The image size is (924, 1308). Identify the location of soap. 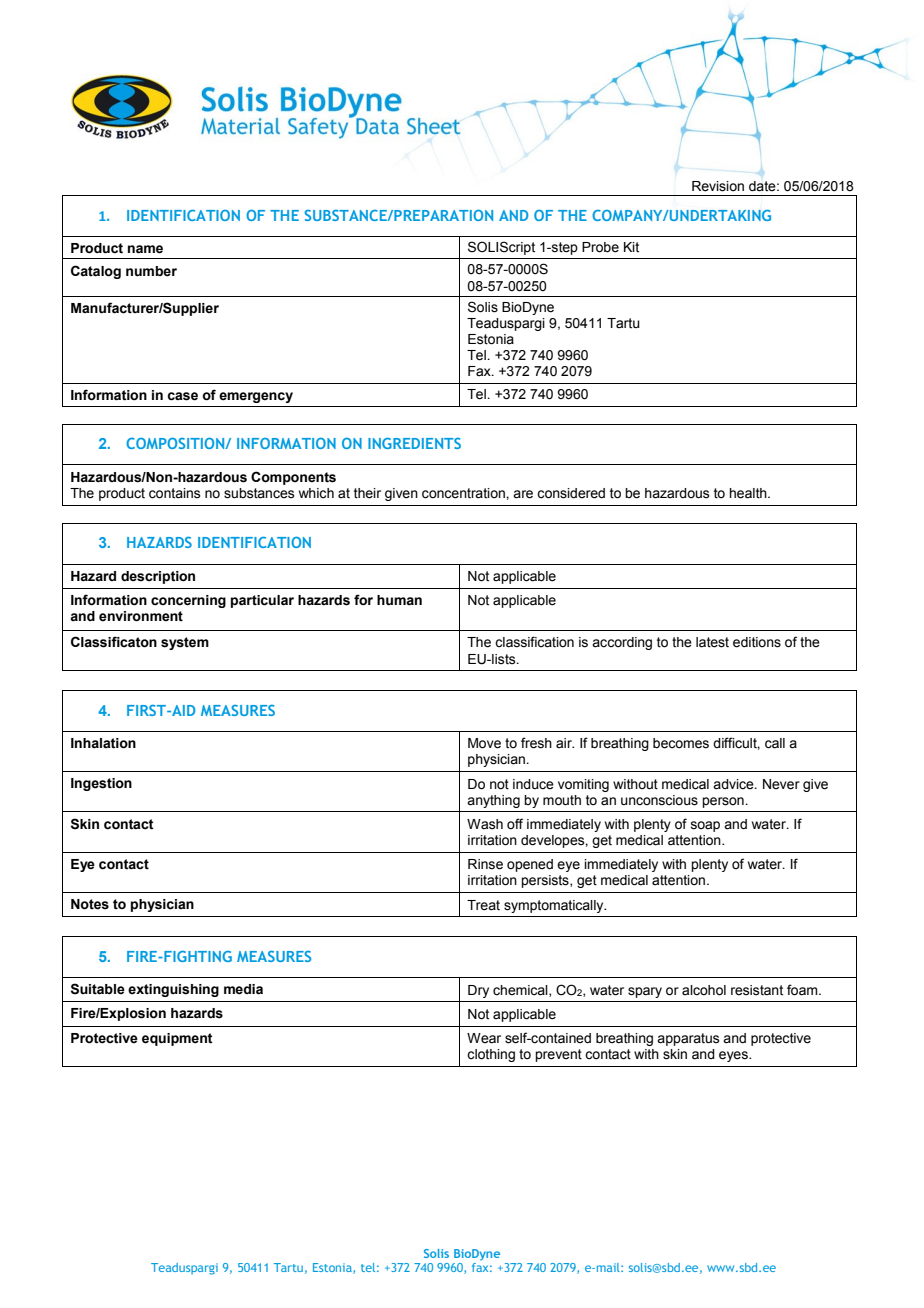
(705, 826).
